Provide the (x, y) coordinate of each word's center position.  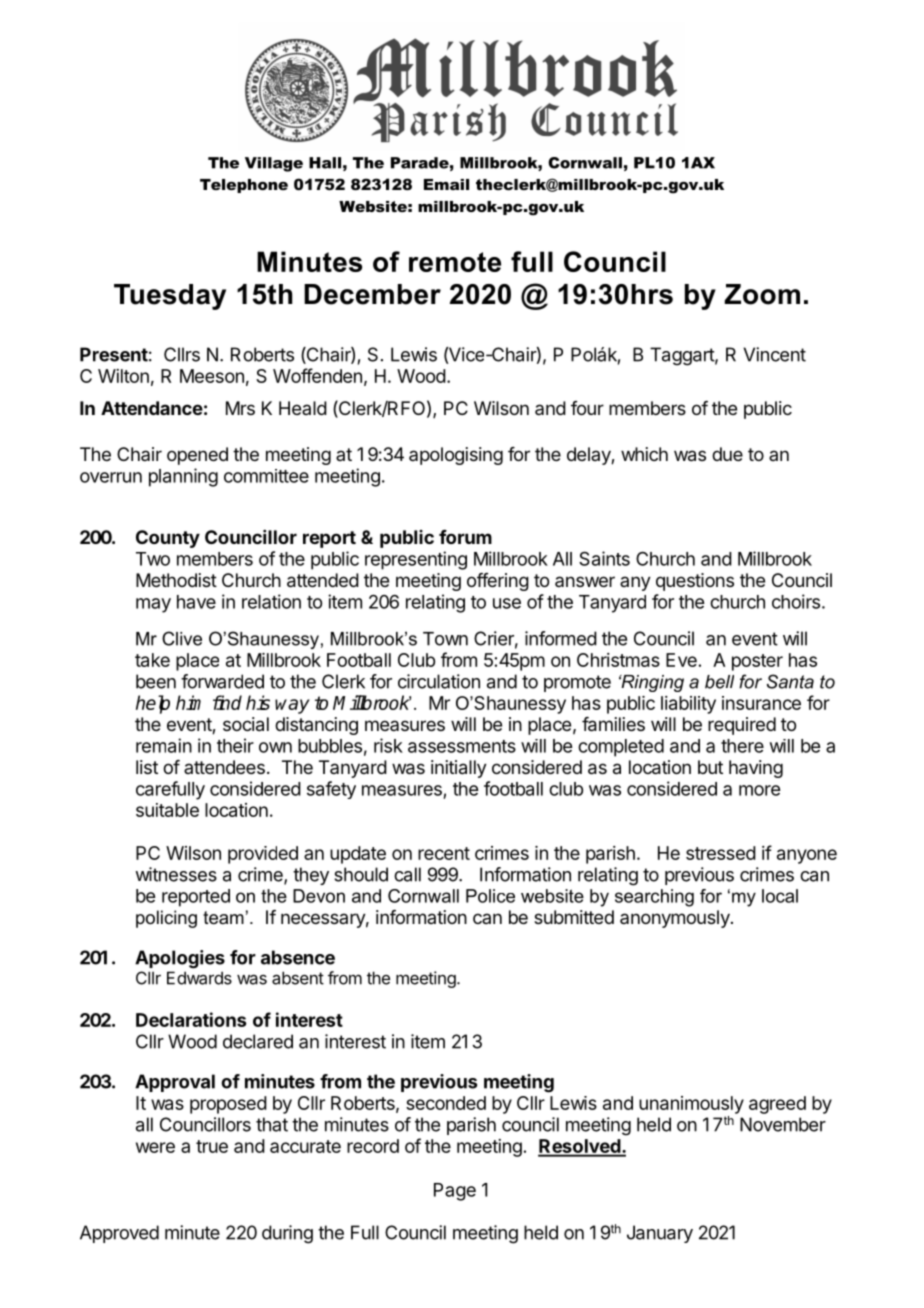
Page (455, 1192)
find (227, 702)
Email (446, 184)
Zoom (762, 294)
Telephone (244, 186)
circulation (439, 681)
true (212, 1146)
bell (719, 682)
